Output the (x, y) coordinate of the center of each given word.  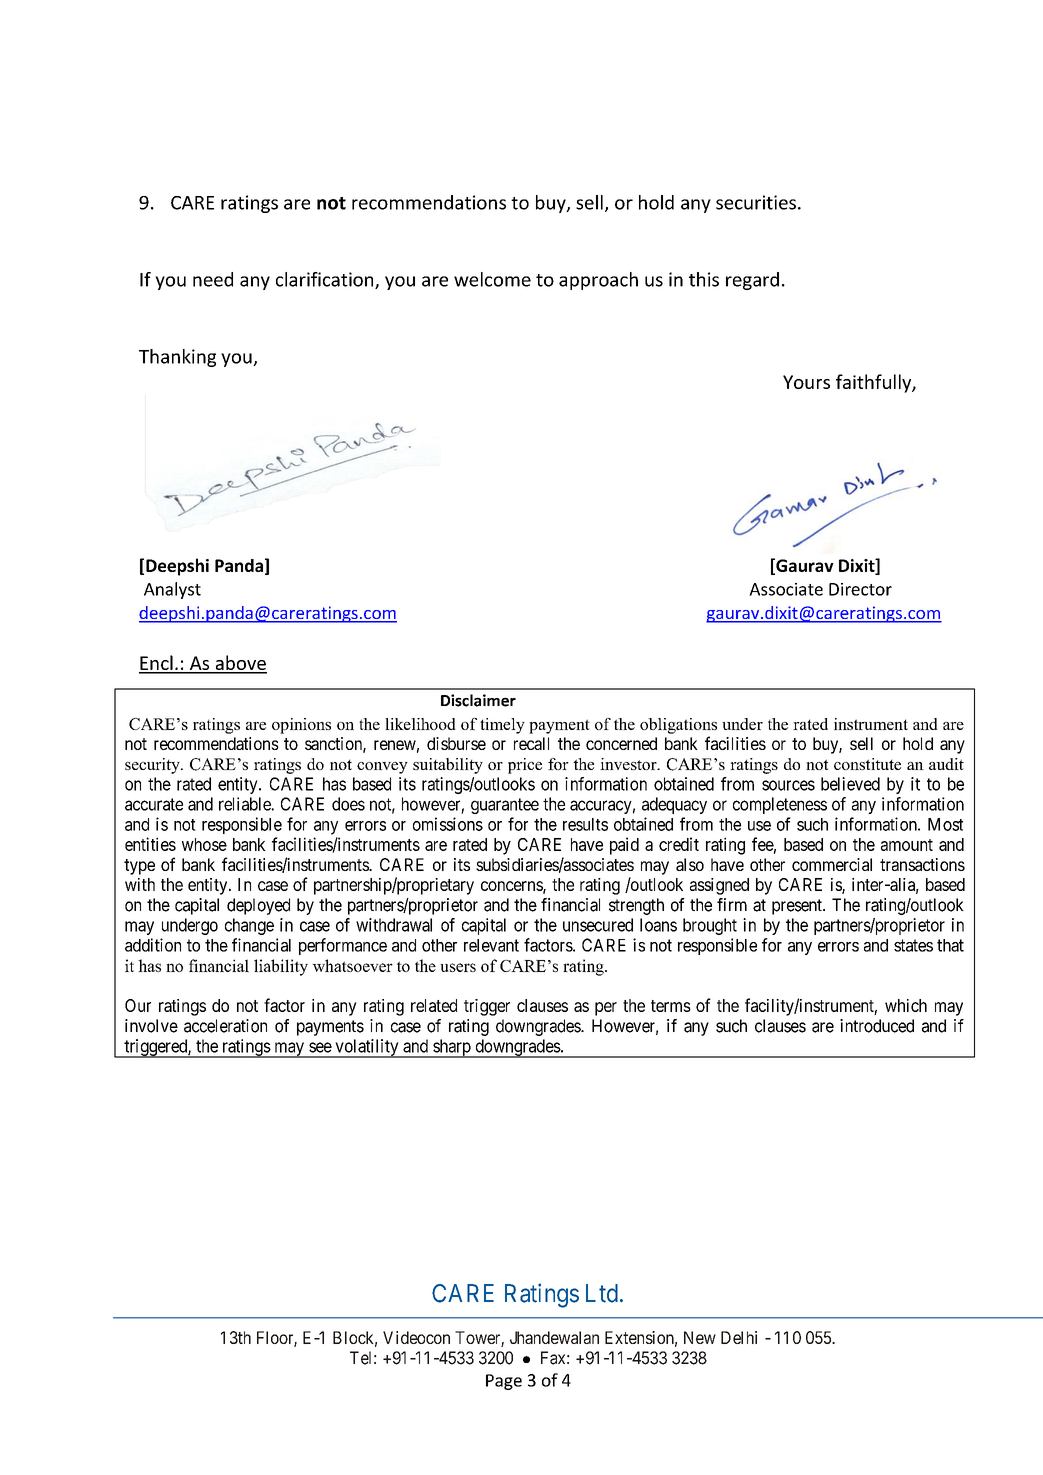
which (906, 1005)
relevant (491, 945)
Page (504, 1382)
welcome (492, 279)
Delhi (739, 1337)
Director (860, 589)
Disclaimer (478, 700)
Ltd (602, 1293)
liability (281, 967)
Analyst (172, 590)
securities (756, 202)
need (213, 279)
